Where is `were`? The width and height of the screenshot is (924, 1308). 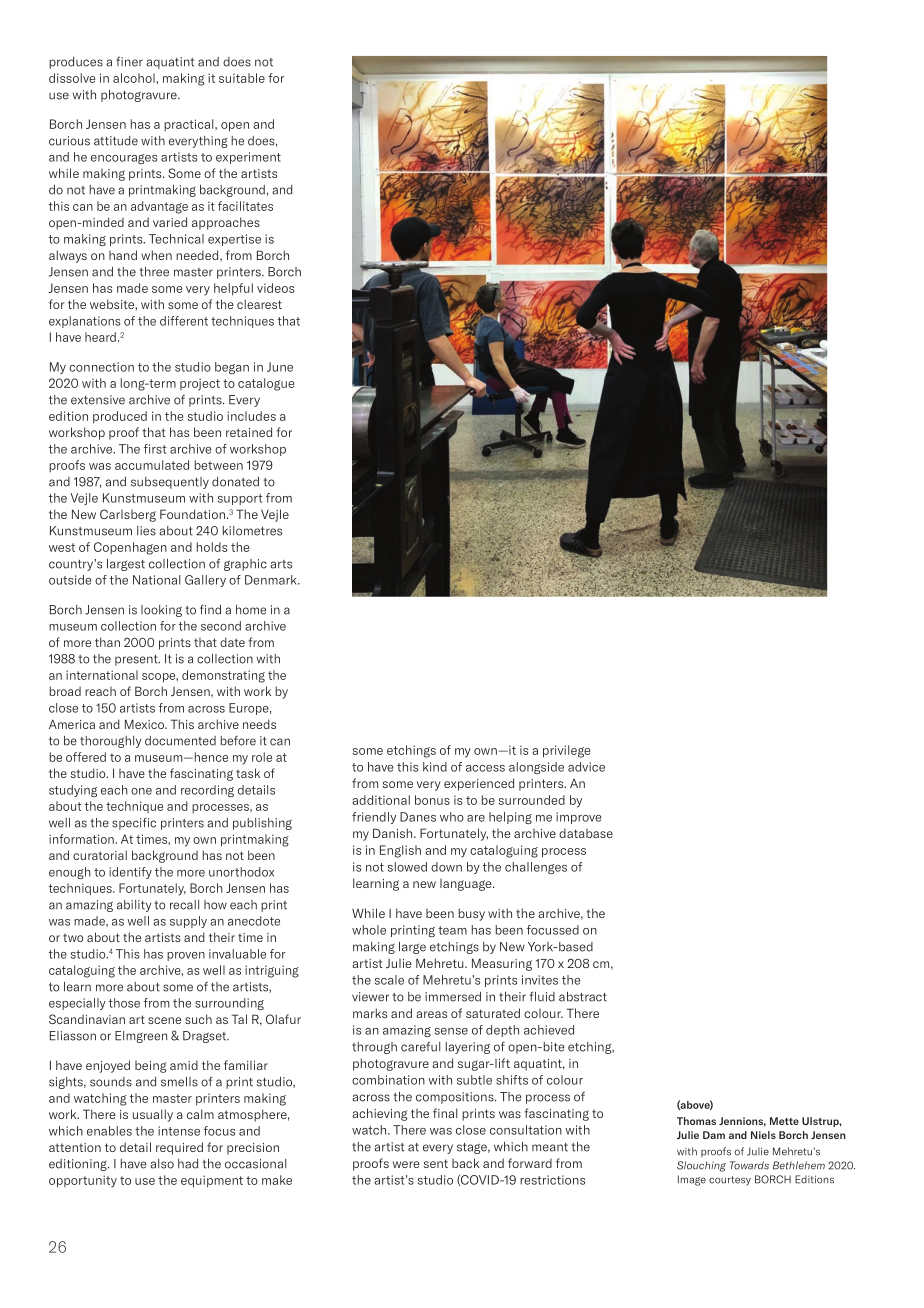
were is located at coordinates (406, 1164).
